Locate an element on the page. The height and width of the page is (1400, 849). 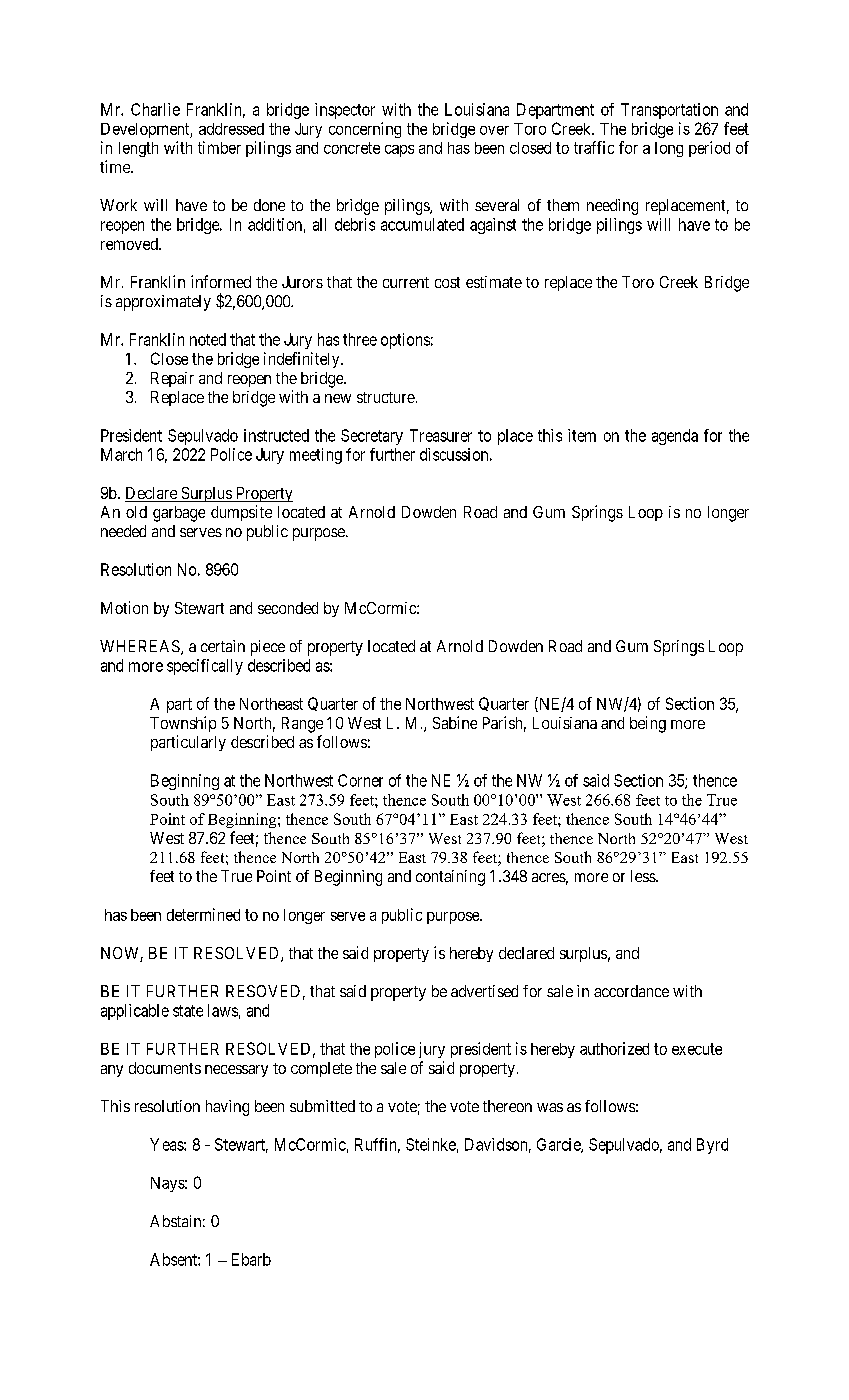
caps is located at coordinates (399, 151).
